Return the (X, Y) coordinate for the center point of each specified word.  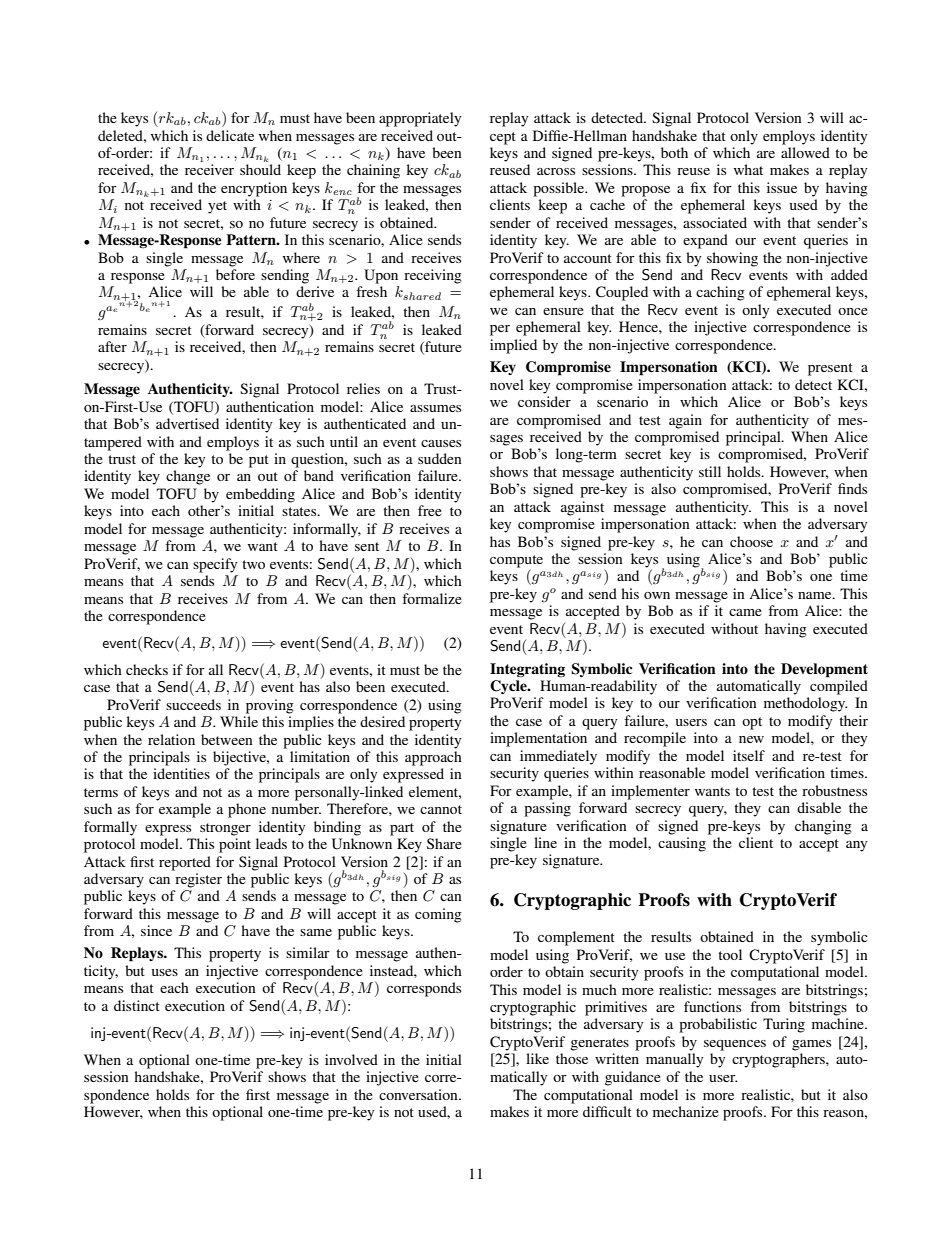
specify (215, 565)
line (545, 842)
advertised (187, 423)
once (853, 311)
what (748, 169)
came (745, 612)
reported (185, 863)
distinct (137, 1005)
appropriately (420, 119)
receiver (209, 169)
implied (513, 346)
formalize (432, 598)
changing (823, 827)
